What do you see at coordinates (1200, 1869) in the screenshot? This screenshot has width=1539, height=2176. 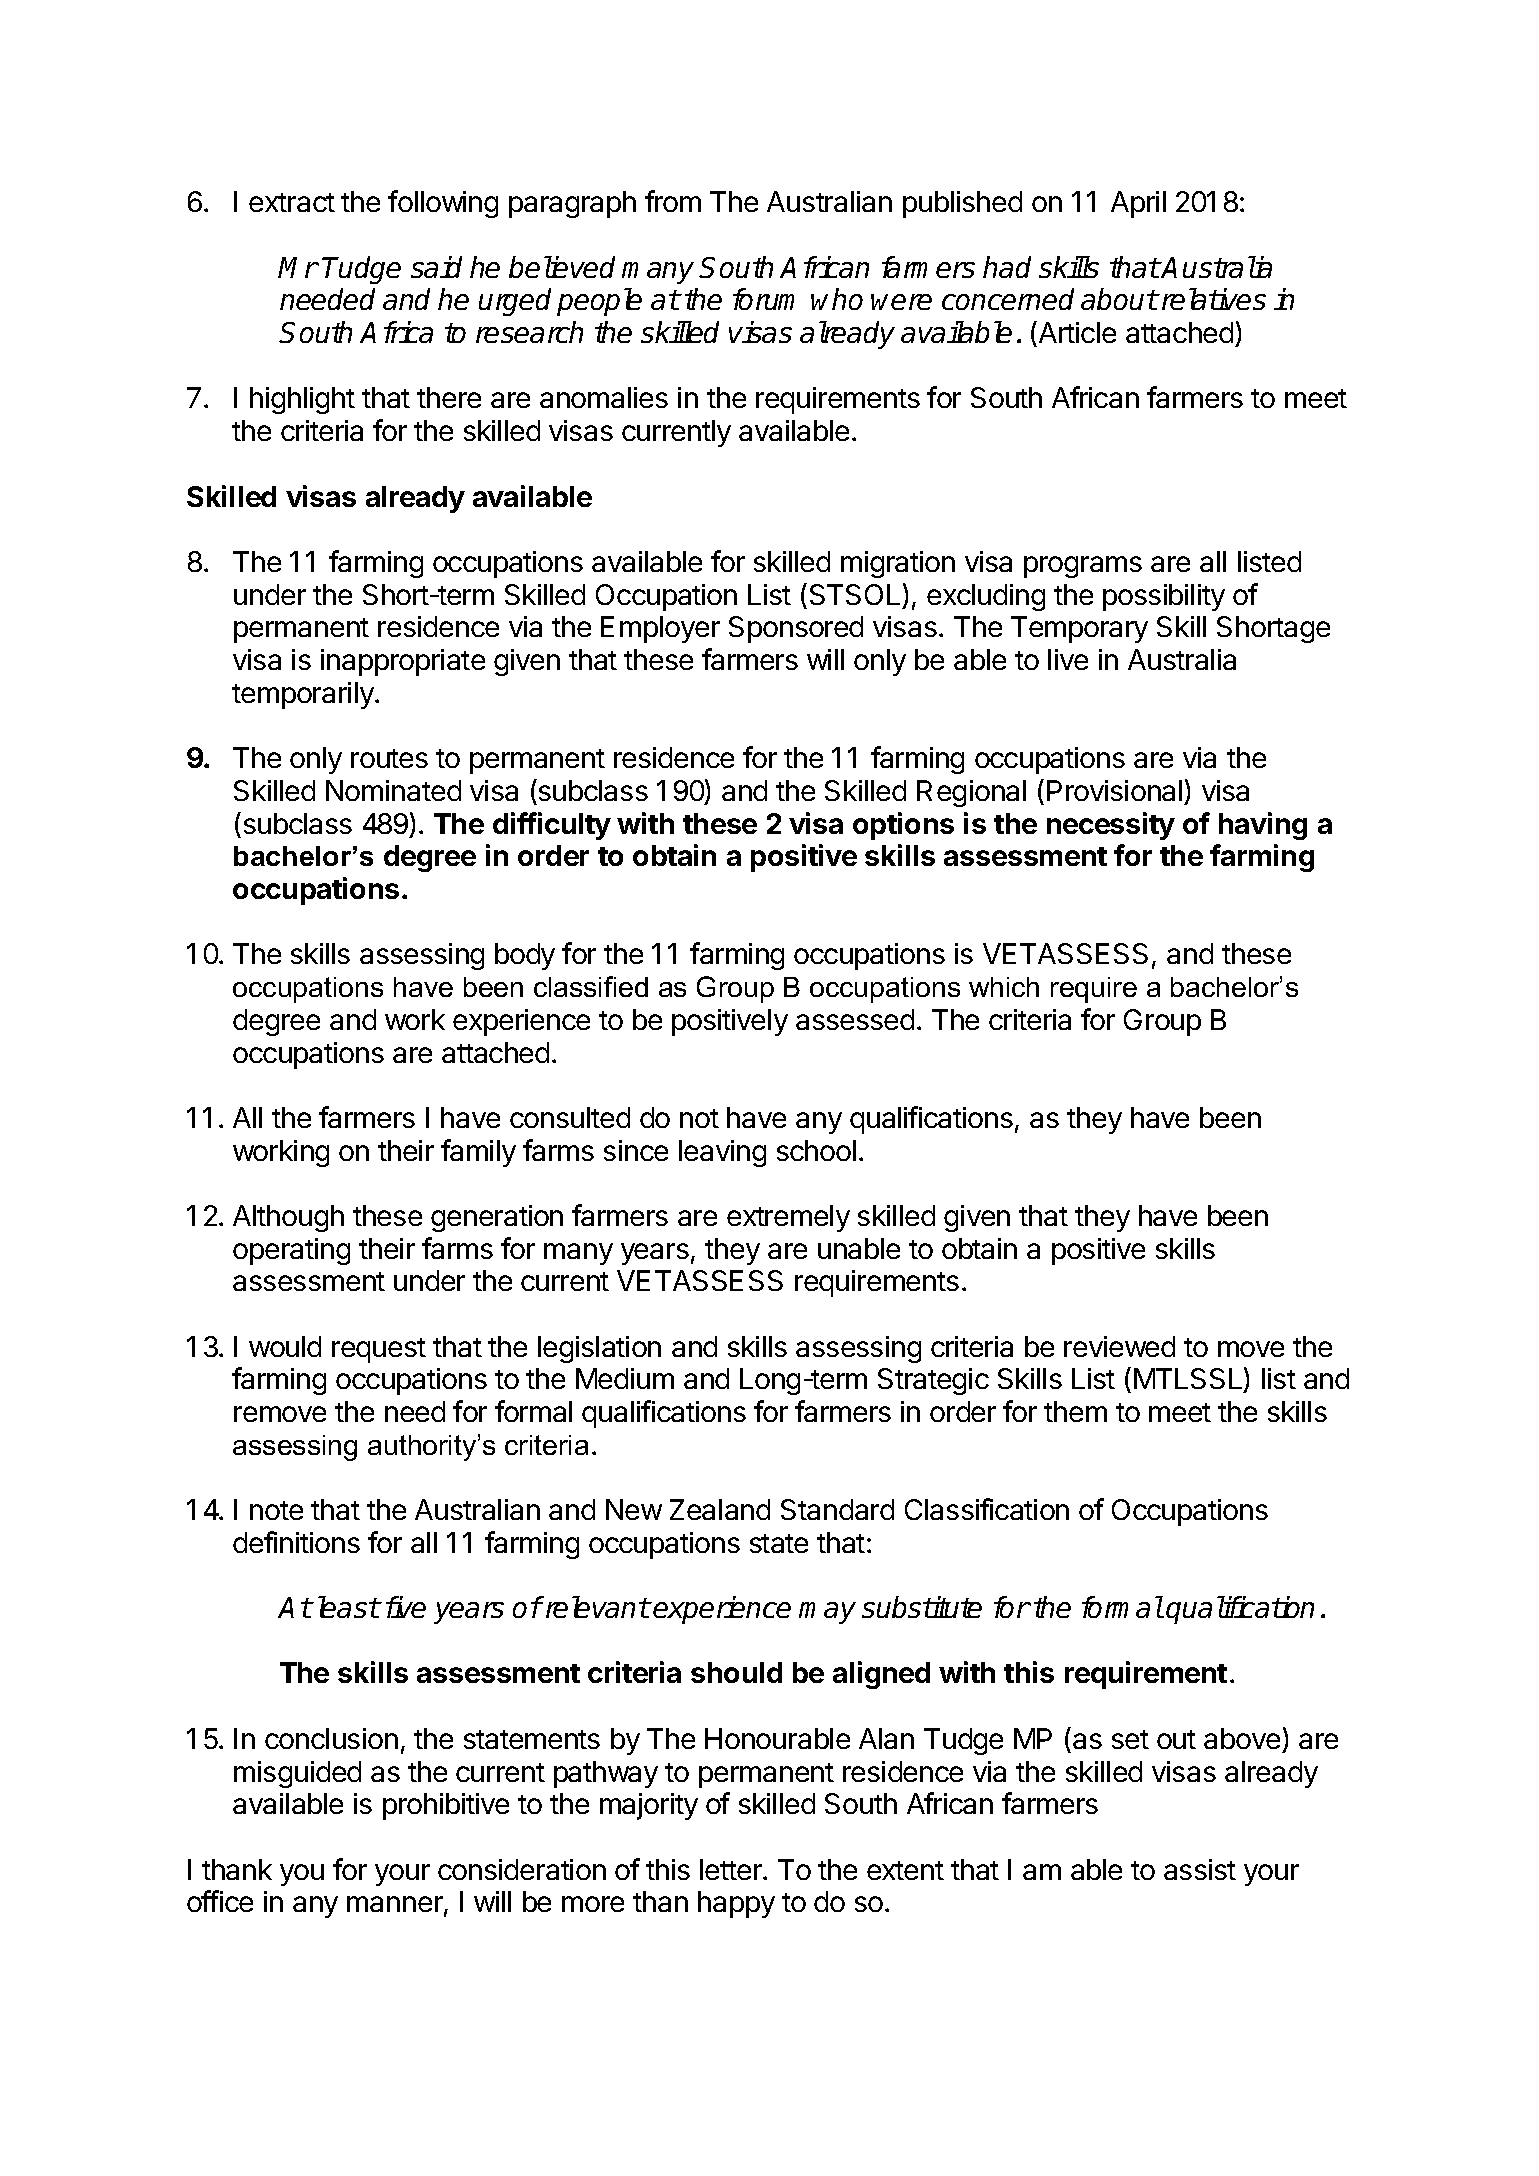 I see `assist` at bounding box center [1200, 1869].
